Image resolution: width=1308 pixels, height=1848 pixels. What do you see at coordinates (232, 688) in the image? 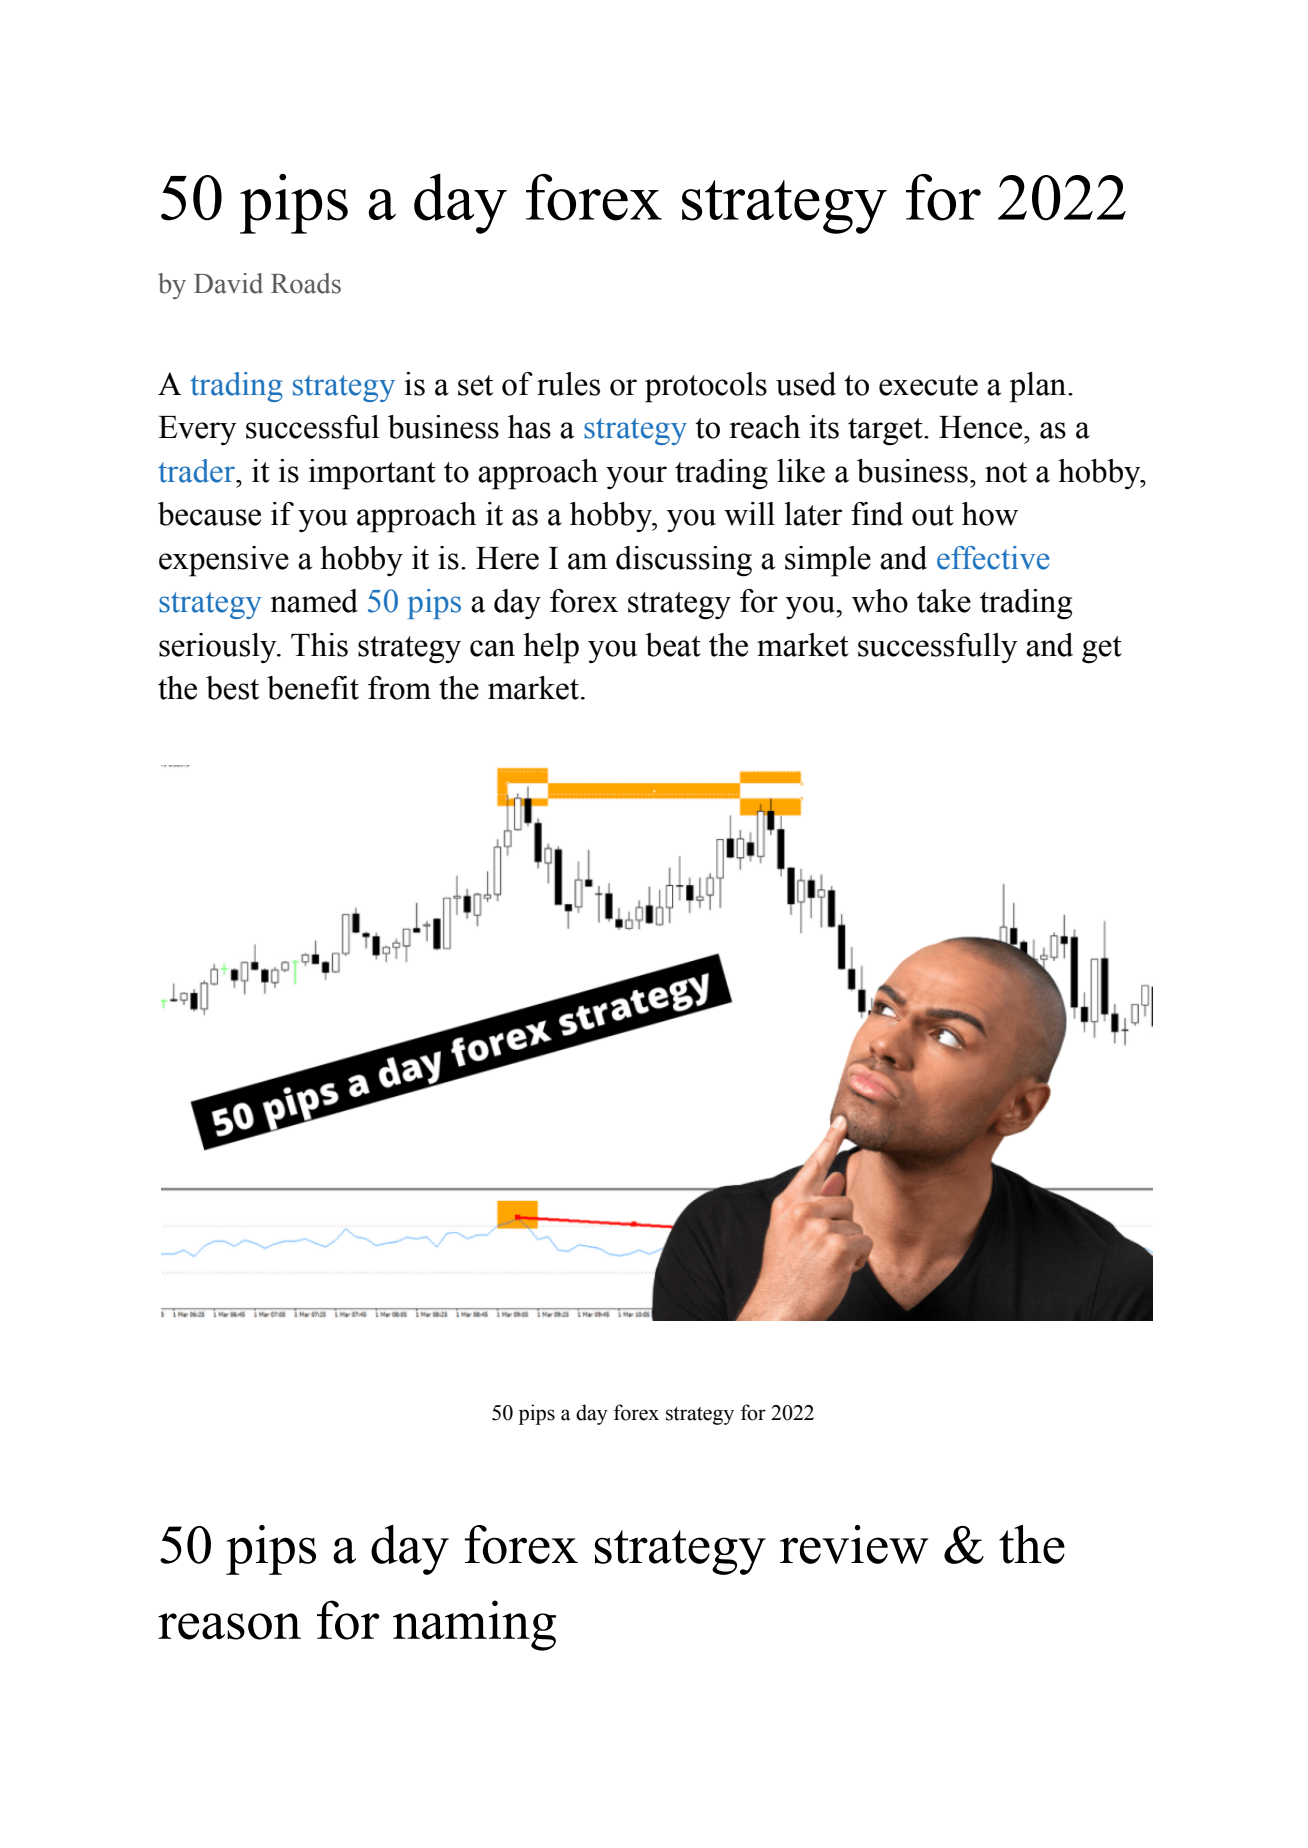
I see `best` at bounding box center [232, 688].
